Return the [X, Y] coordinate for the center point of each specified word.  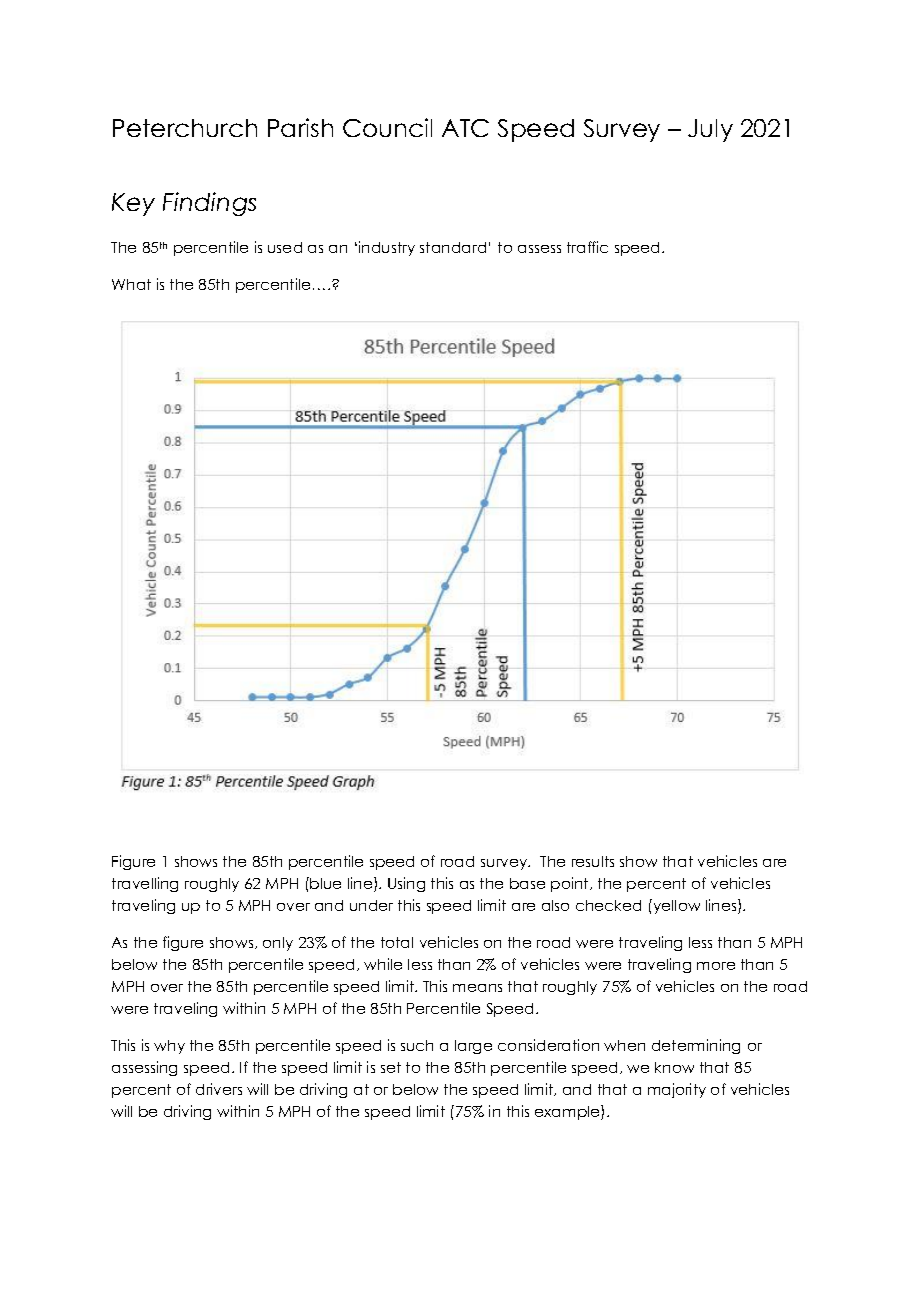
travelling [145, 884]
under [371, 905]
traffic [587, 247]
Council [387, 127]
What [131, 284]
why [169, 1047]
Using [406, 884]
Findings [209, 204]
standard [453, 247]
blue [325, 883]
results [593, 861]
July [710, 130]
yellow [675, 906]
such [417, 1045]
